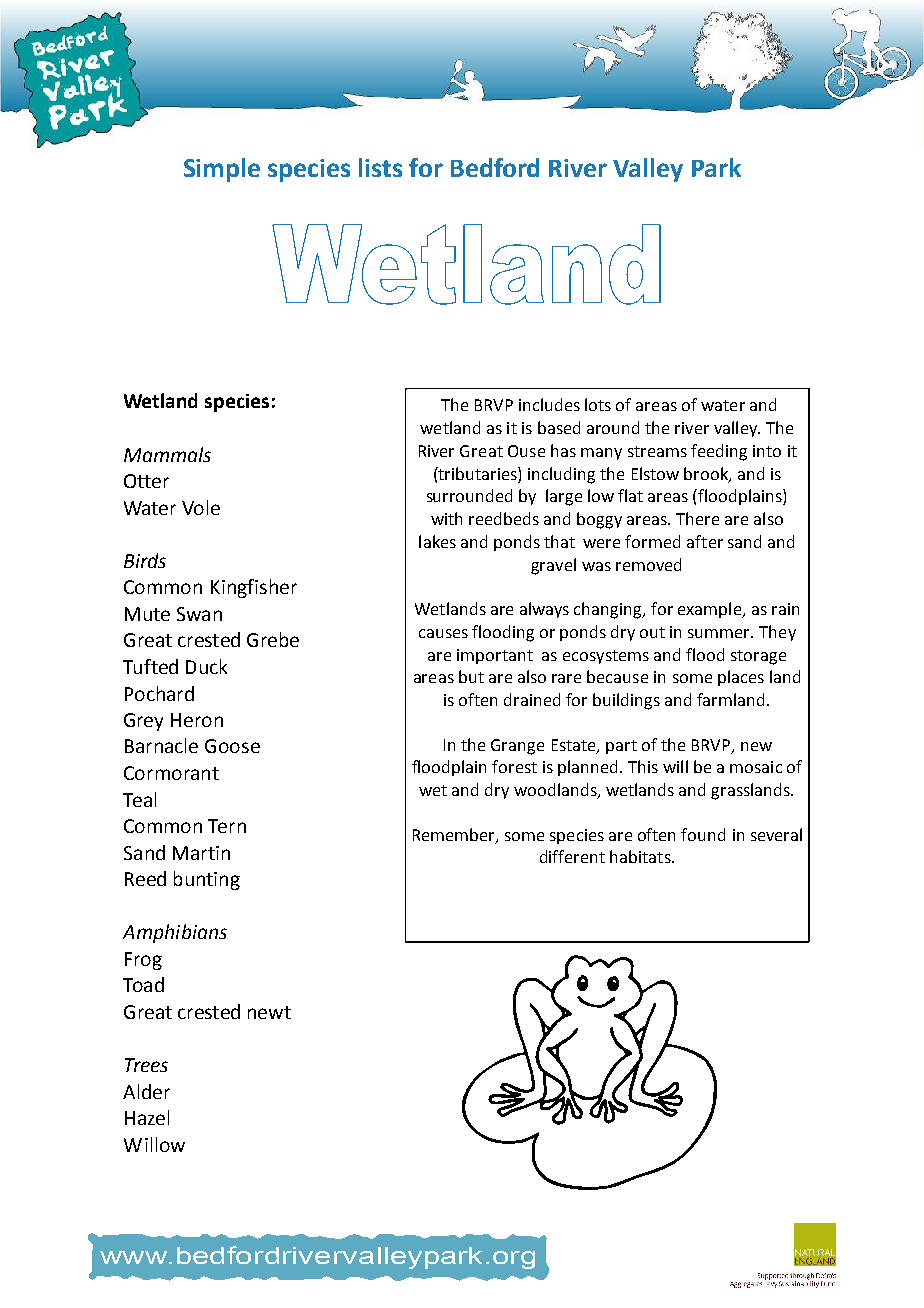 This screenshot has height=1308, width=924. Describe the element at coordinates (167, 454) in the screenshot. I see `Mammals` at that location.
